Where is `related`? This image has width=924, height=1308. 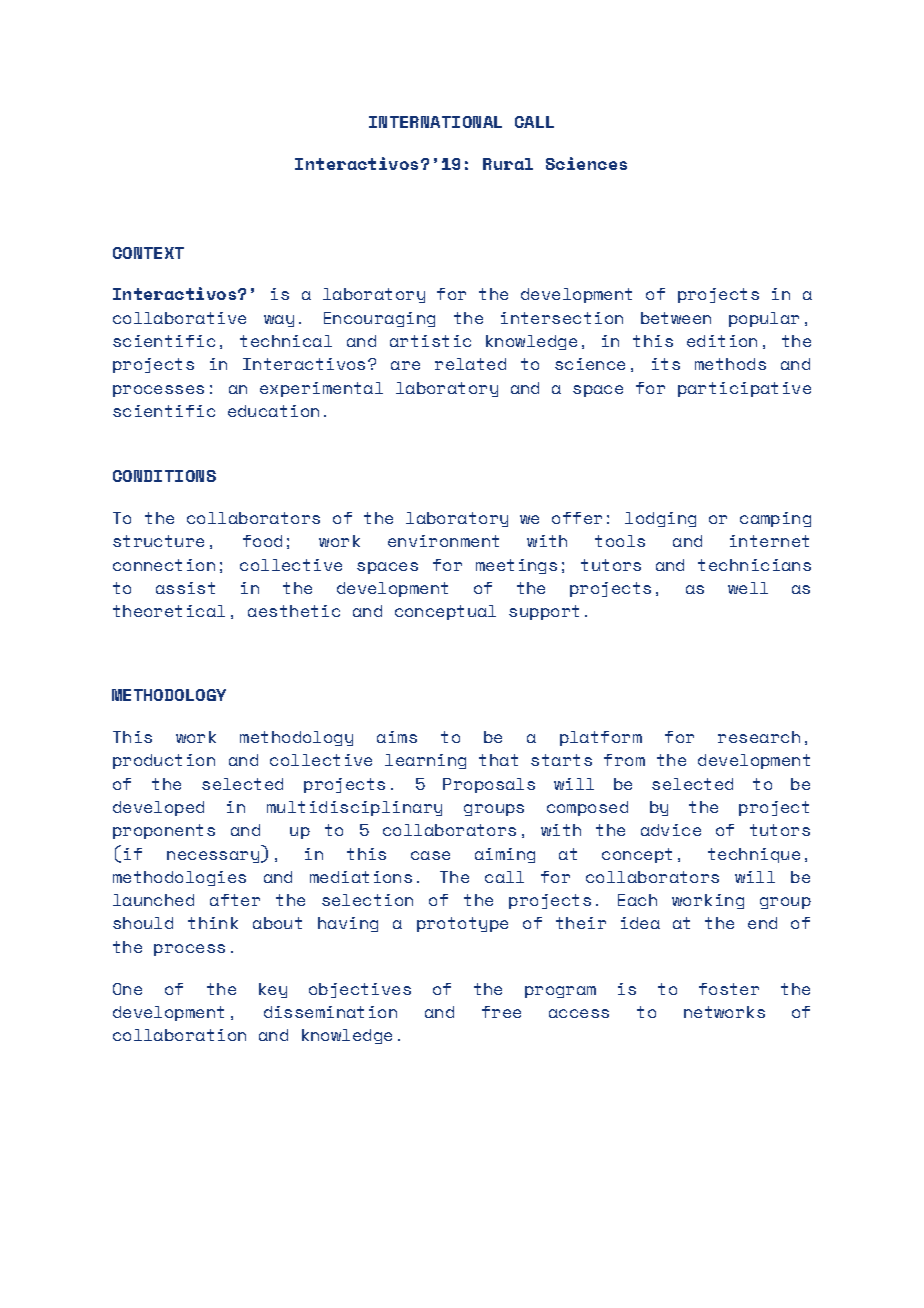 related is located at coordinates (470, 364).
